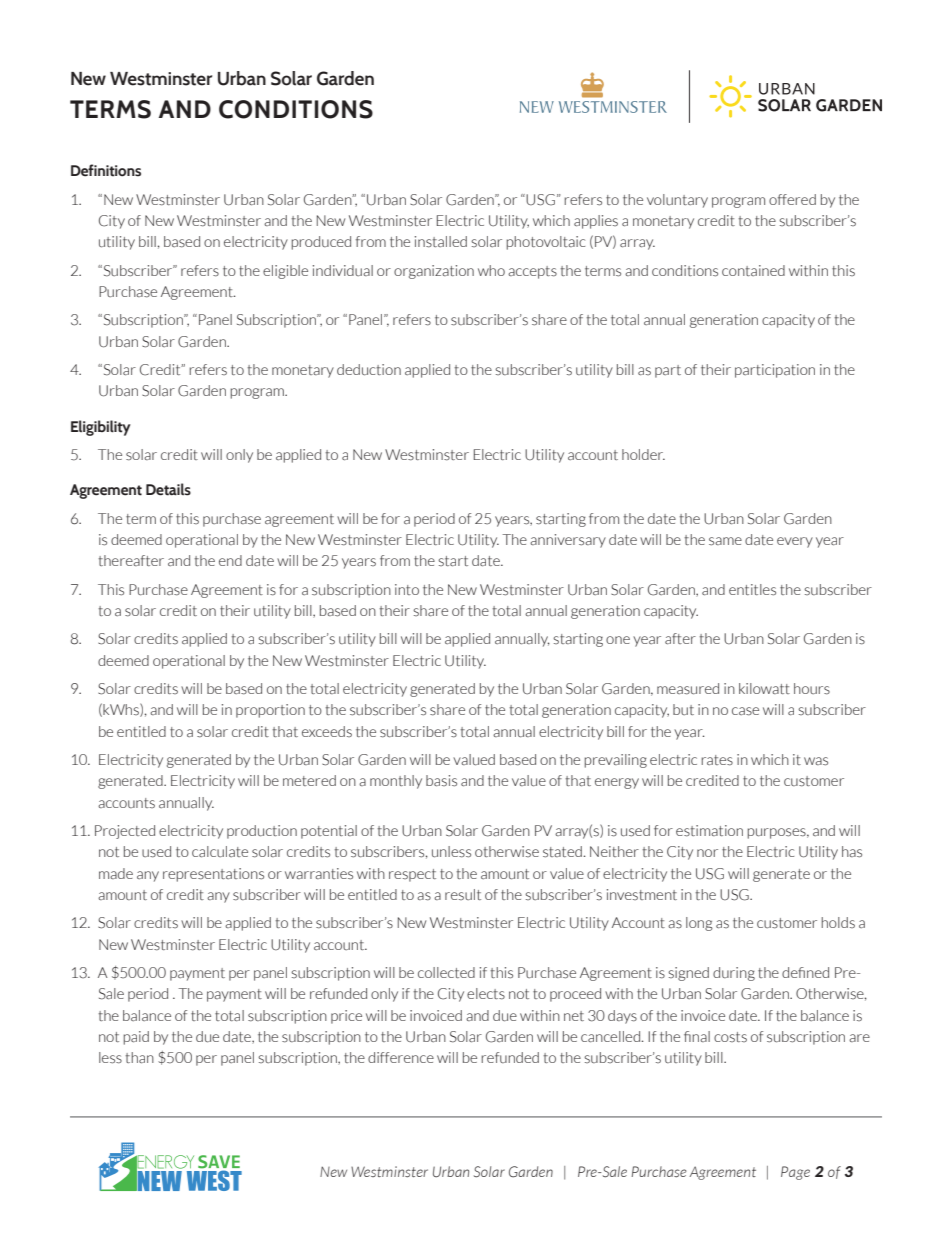 The width and height of the image is (952, 1233). I want to click on calculate, so click(220, 852).
